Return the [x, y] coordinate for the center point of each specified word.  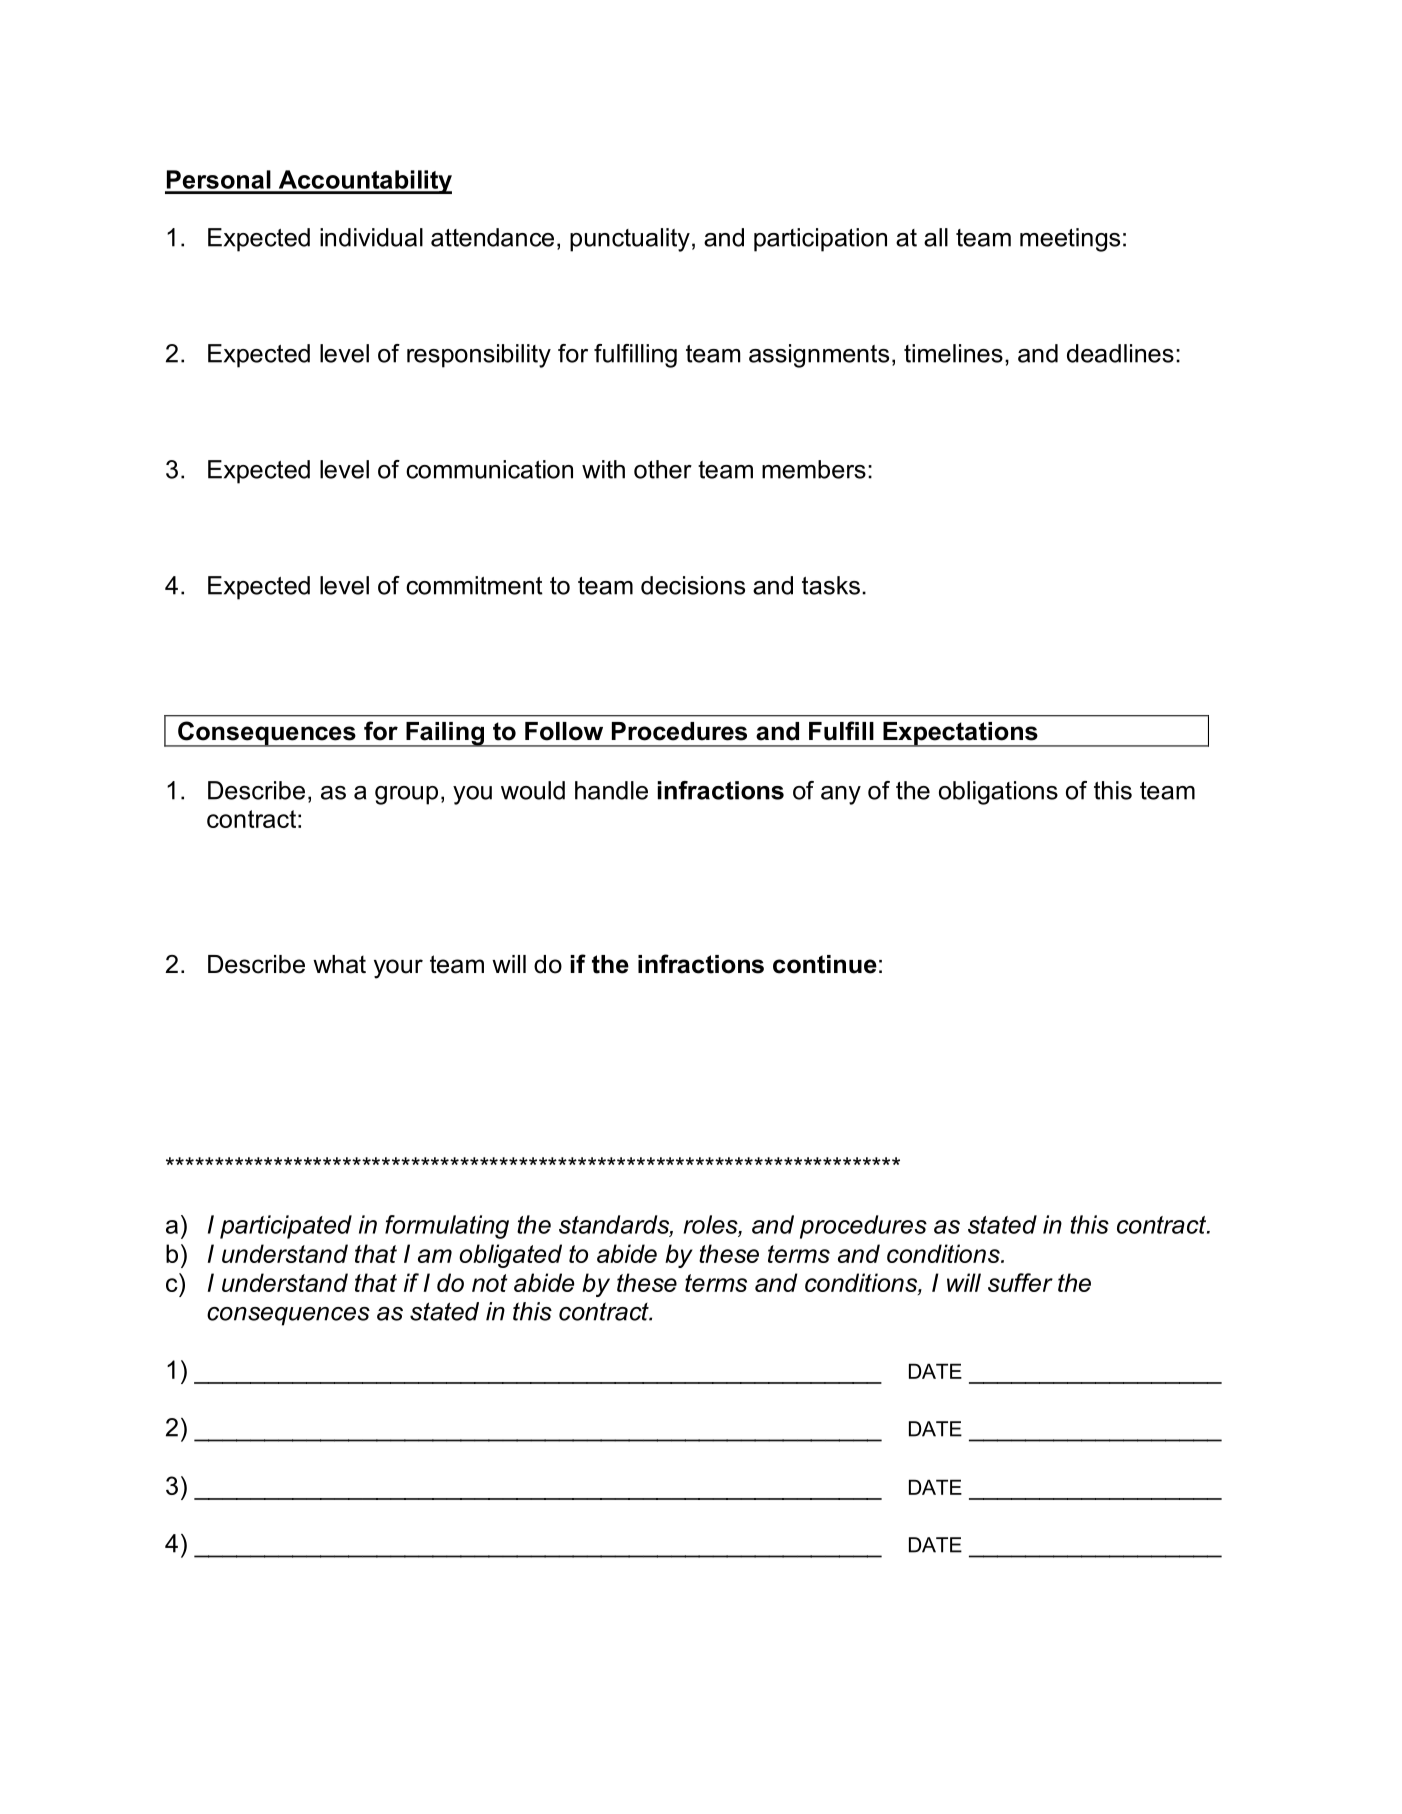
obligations [998, 793]
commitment [474, 585]
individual [371, 237]
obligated [510, 1256]
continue [825, 964]
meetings [1070, 240]
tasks [831, 585]
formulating [447, 1227]
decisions [693, 585]
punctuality [630, 240]
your [398, 969]
